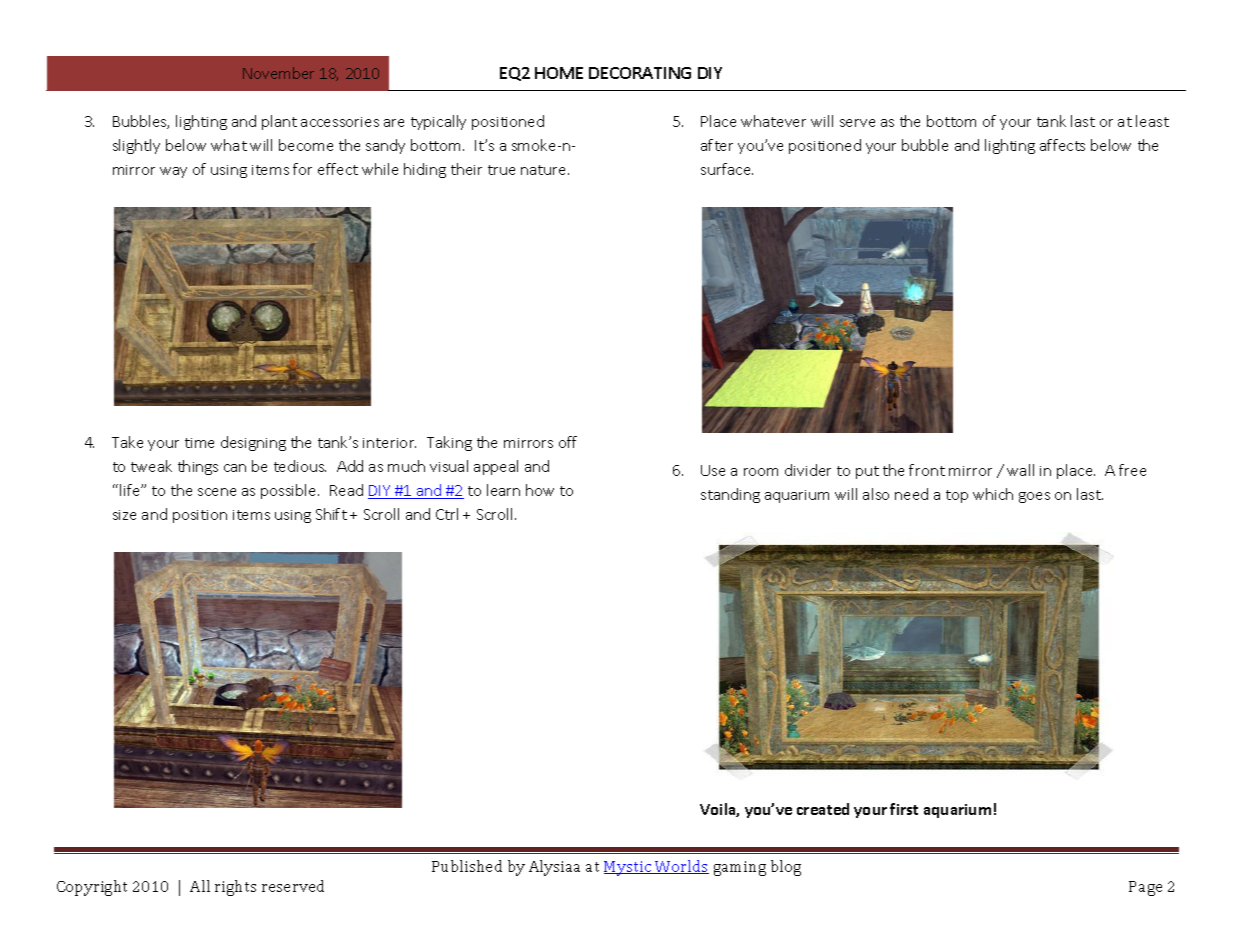  I want to click on DECORATING, so click(640, 73).
